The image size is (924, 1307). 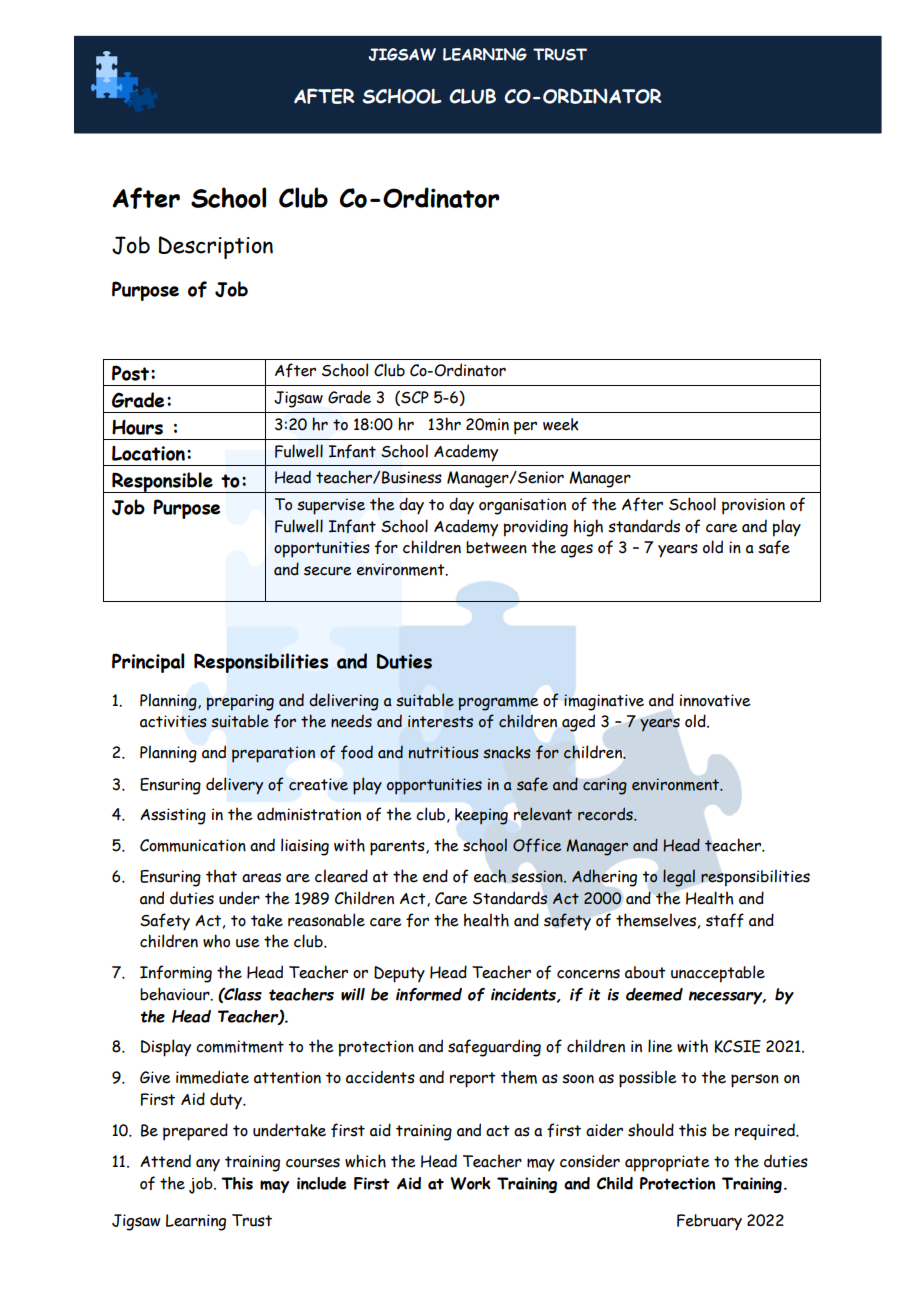 I want to click on unacceptable, so click(x=718, y=974).
